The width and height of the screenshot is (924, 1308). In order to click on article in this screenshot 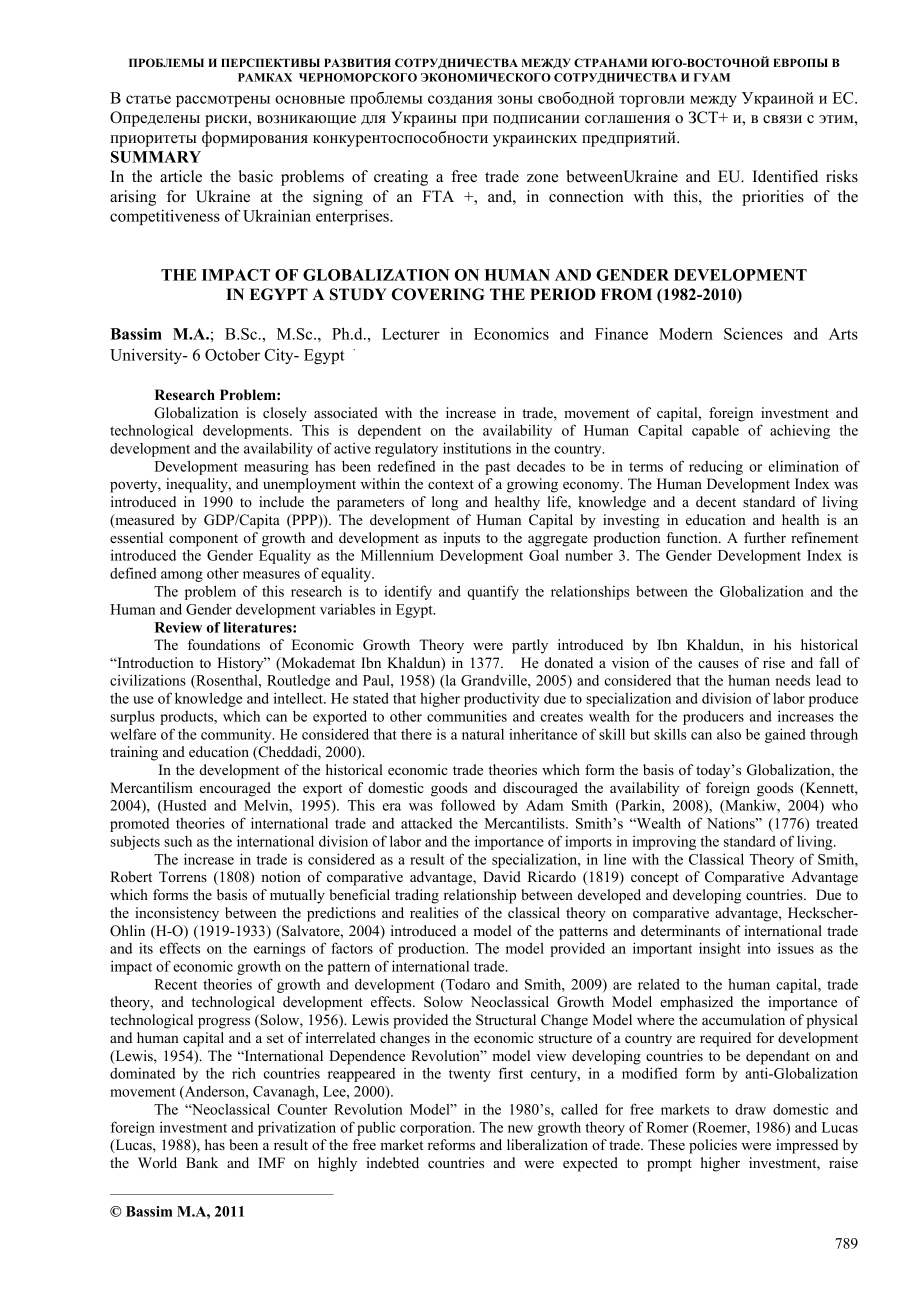, I will do `click(181, 176)`.
